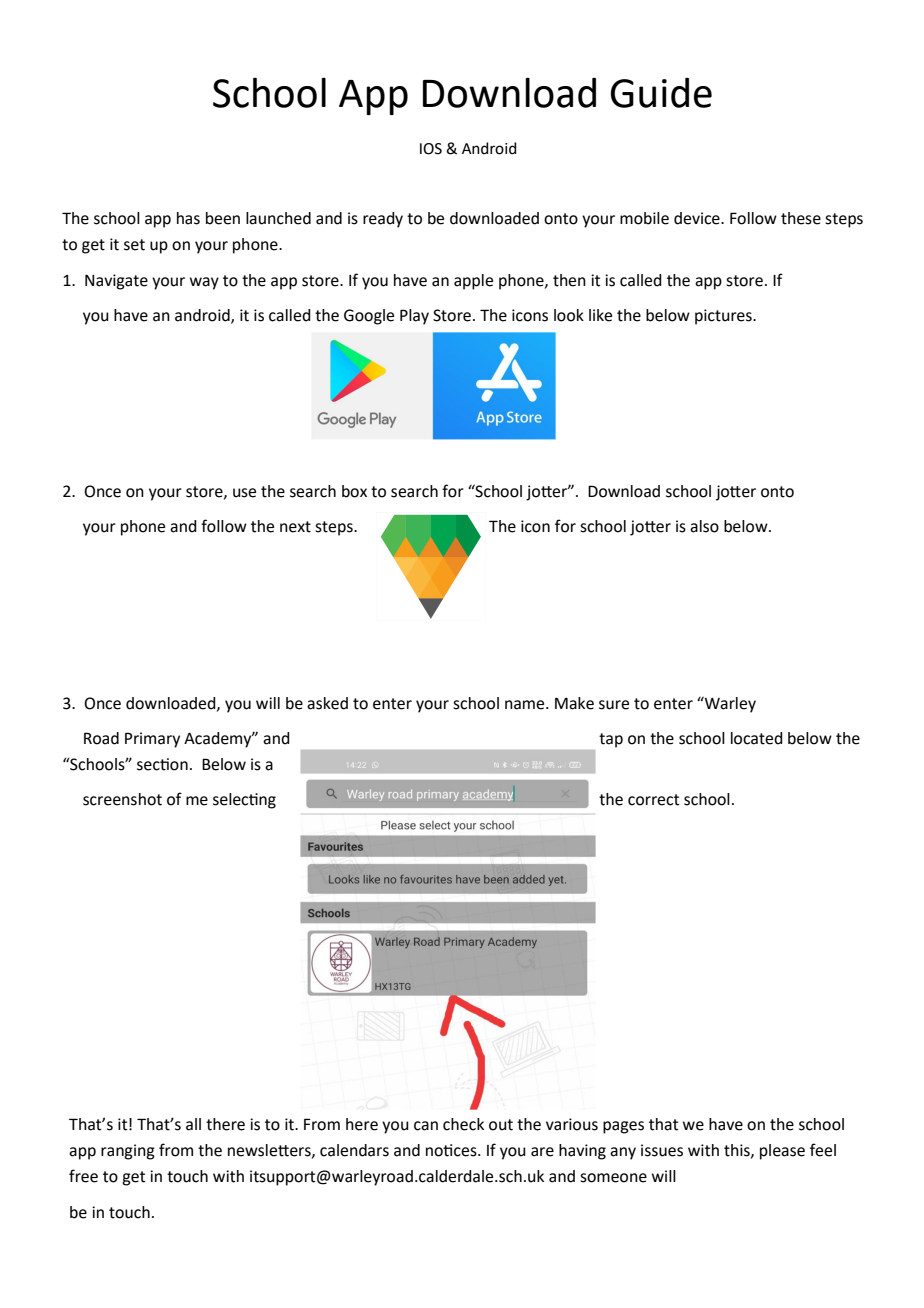 The width and height of the document is (924, 1308). What do you see at coordinates (188, 218) in the document?
I see `has` at bounding box center [188, 218].
